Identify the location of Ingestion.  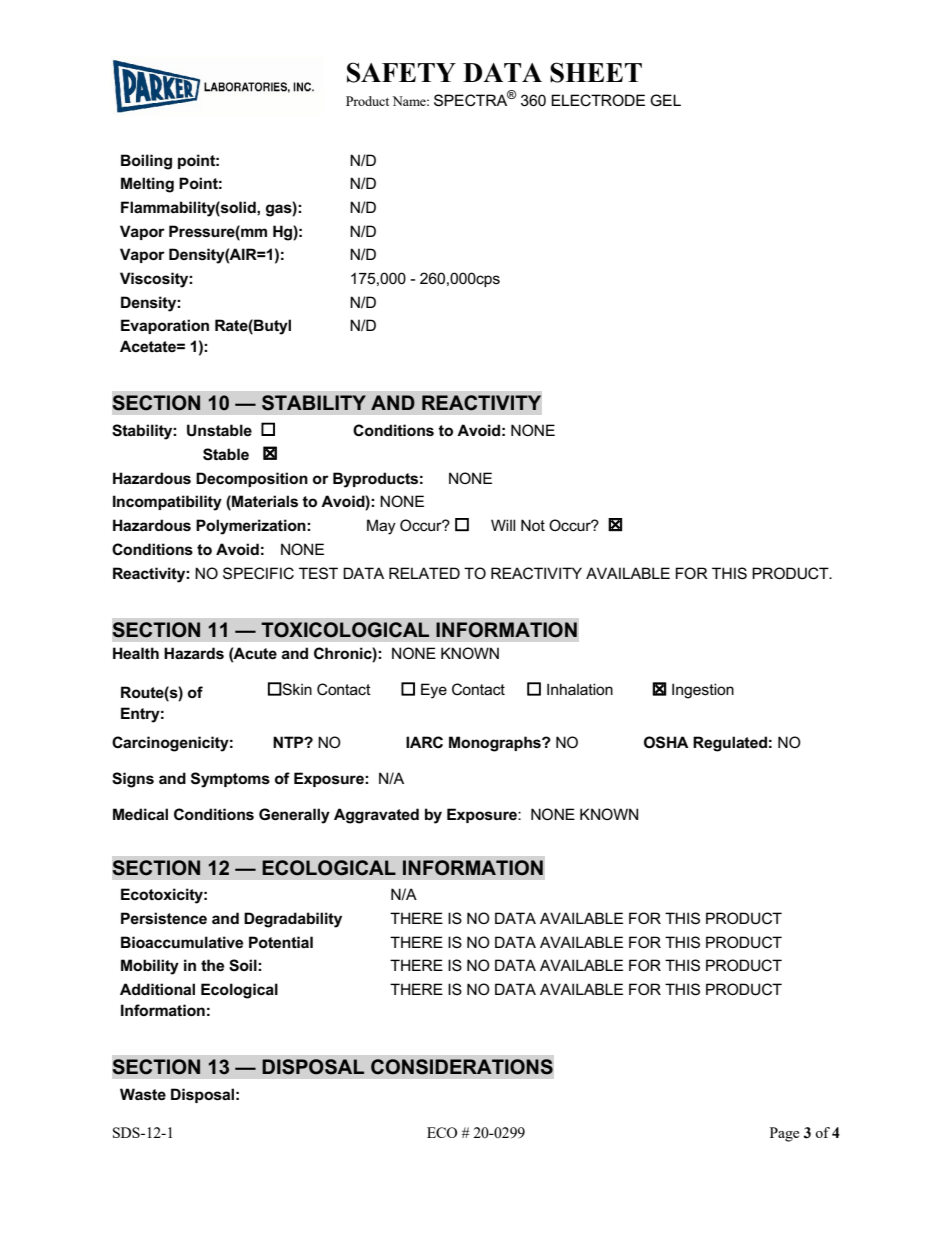
(703, 691).
